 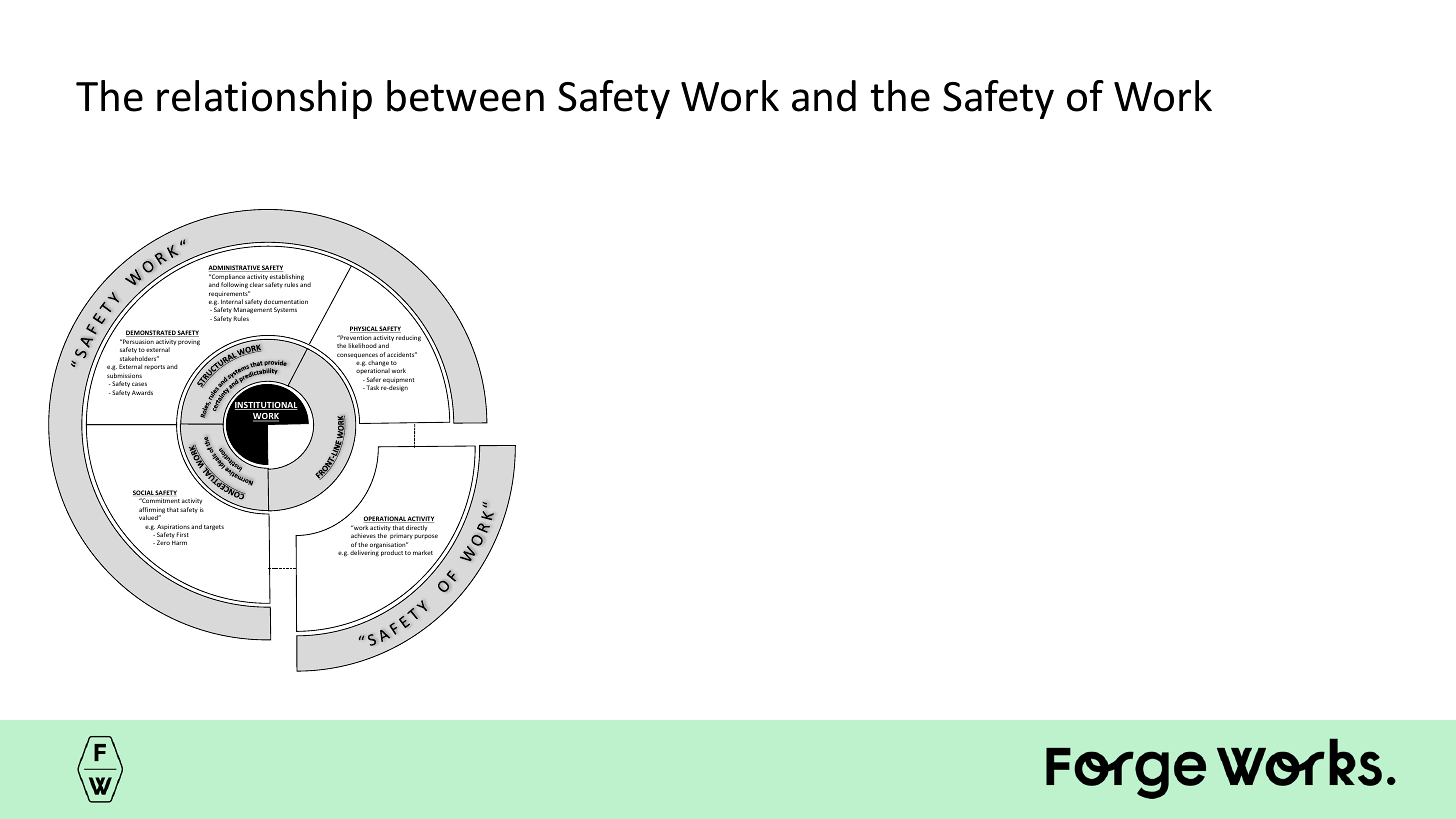 I want to click on achieves, so click(x=363, y=535).
